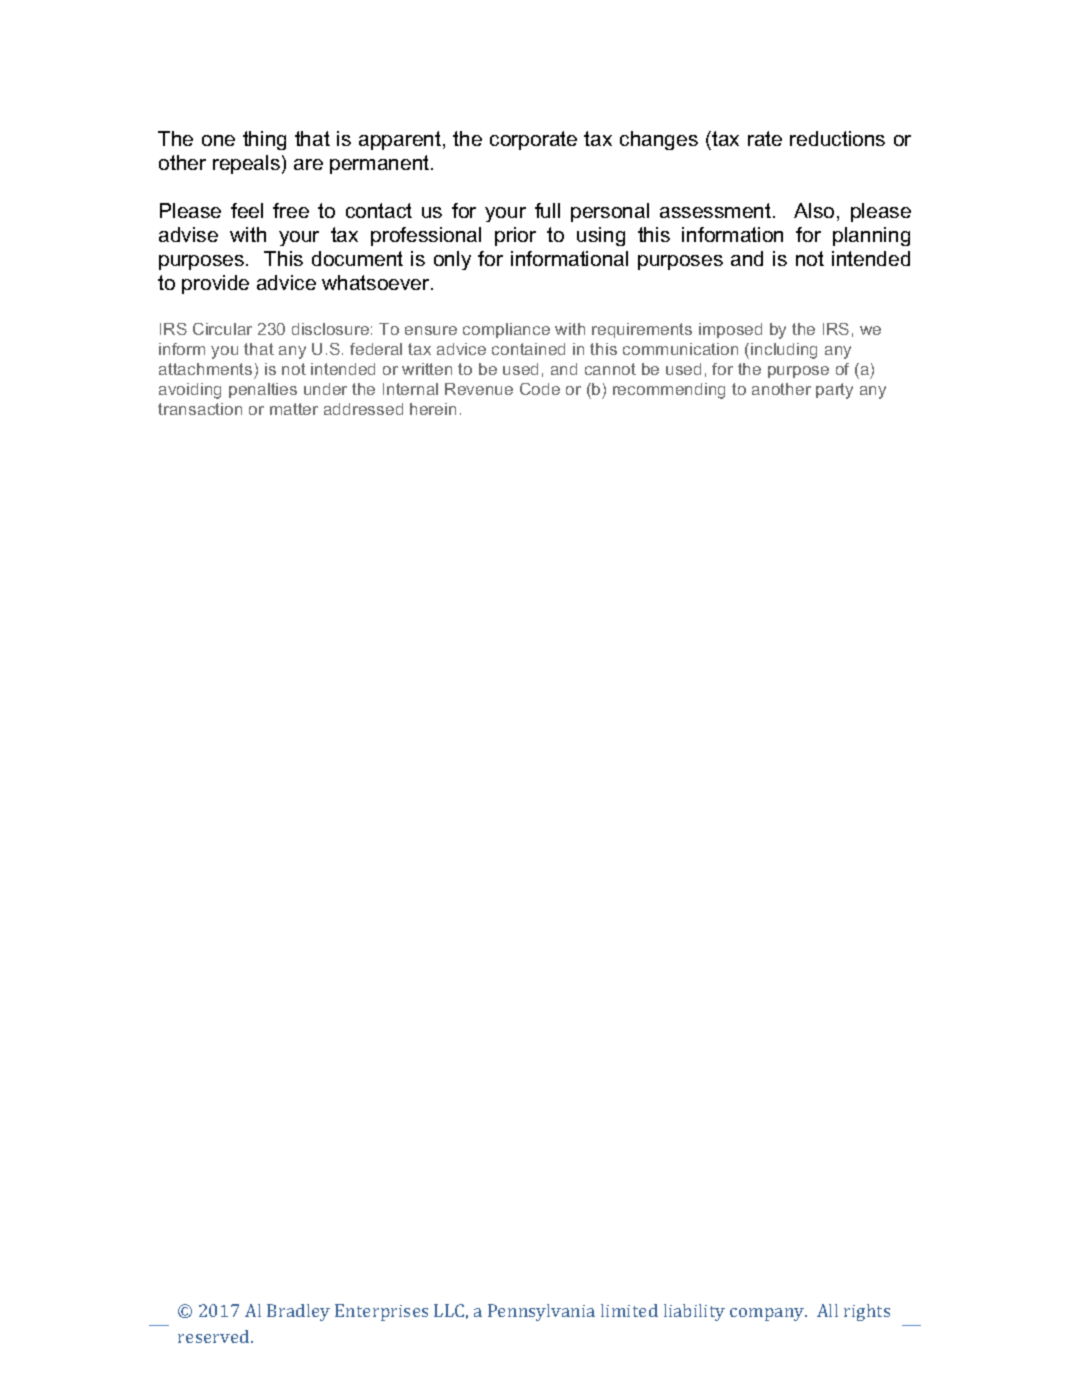 The width and height of the image is (1067, 1381). What do you see at coordinates (834, 391) in the image?
I see `party` at bounding box center [834, 391].
